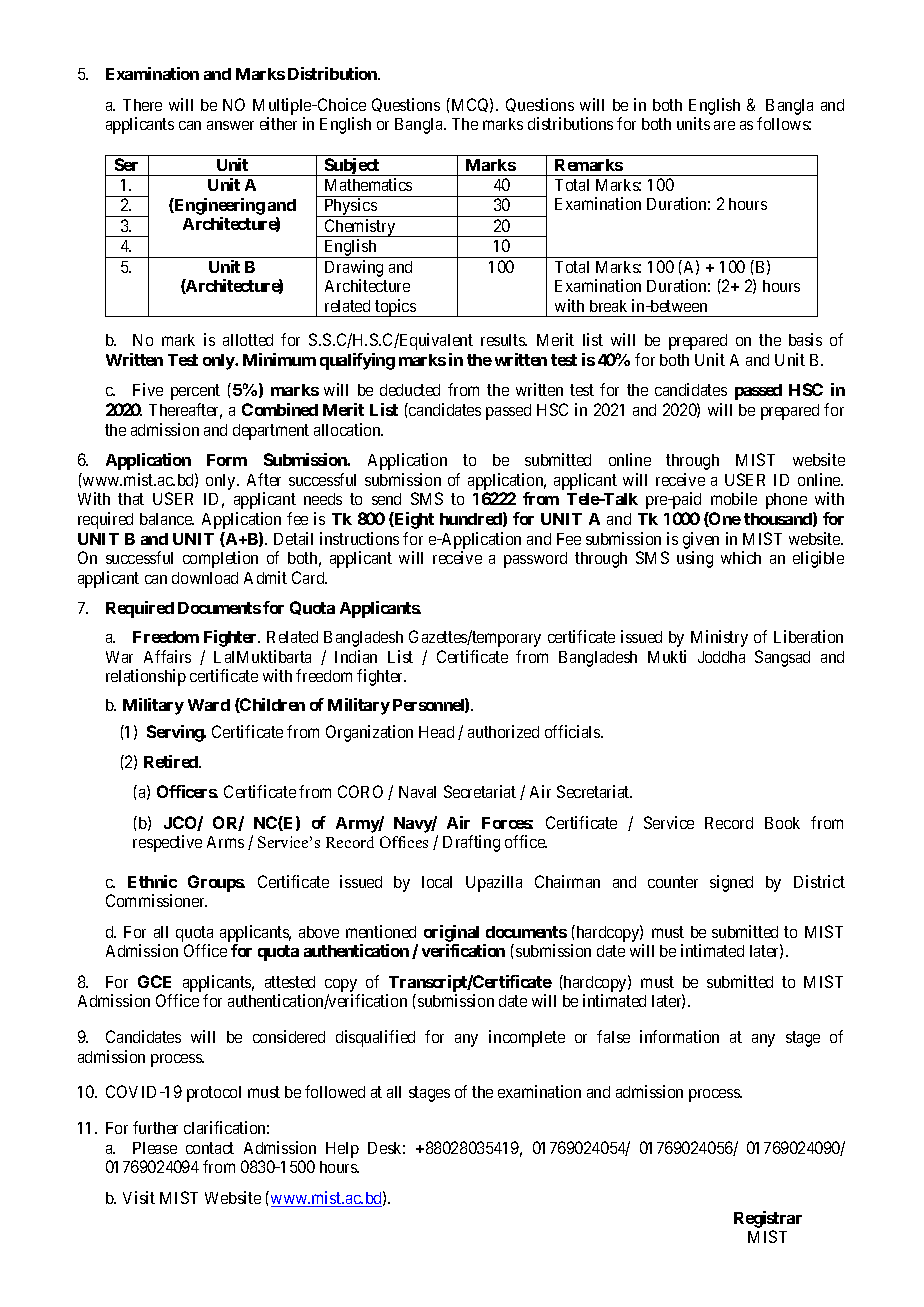 The image size is (924, 1307). Describe the element at coordinates (503, 731) in the screenshot. I see `authorized` at that location.
